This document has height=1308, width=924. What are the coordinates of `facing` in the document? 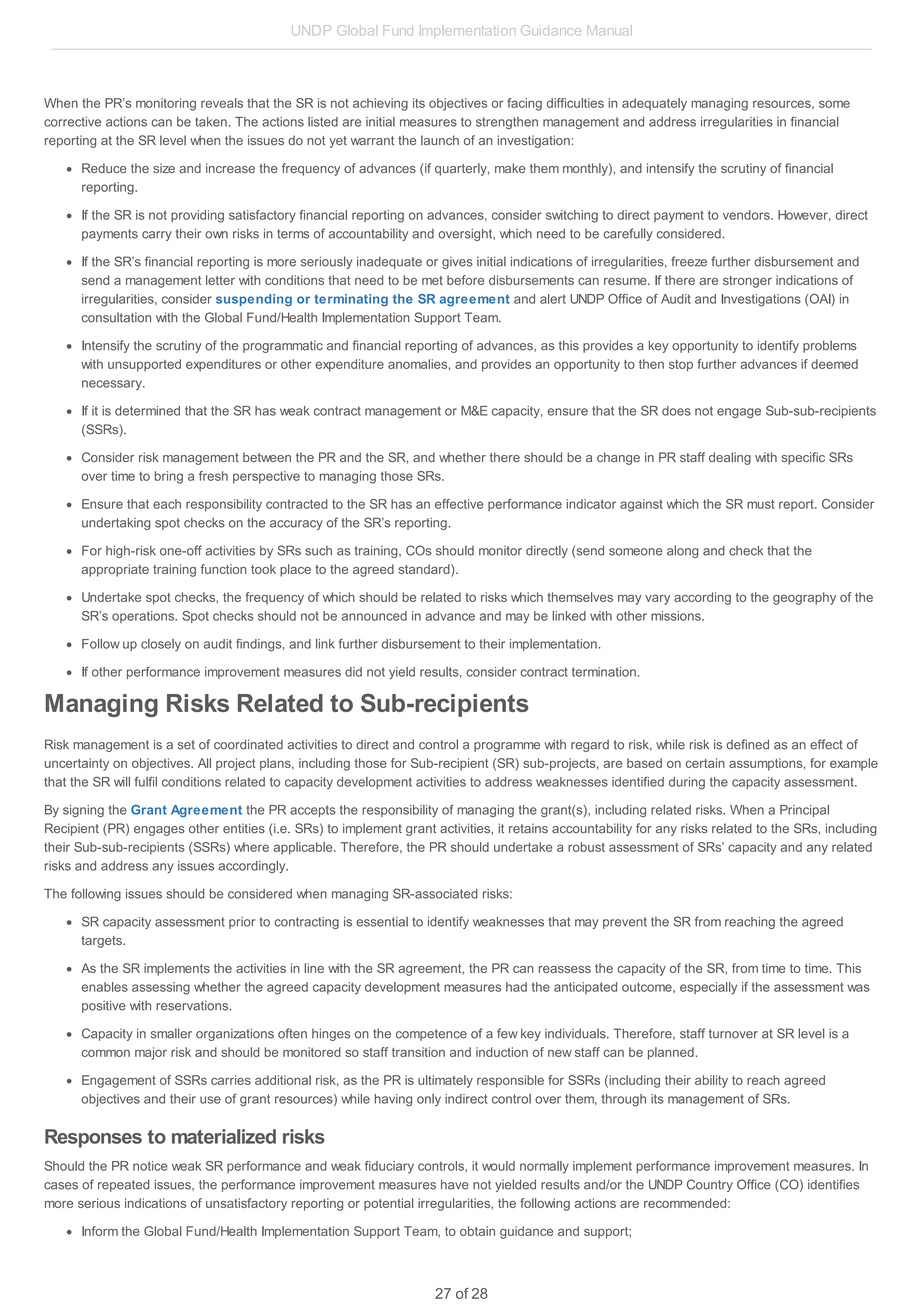 It's located at (524, 104).
